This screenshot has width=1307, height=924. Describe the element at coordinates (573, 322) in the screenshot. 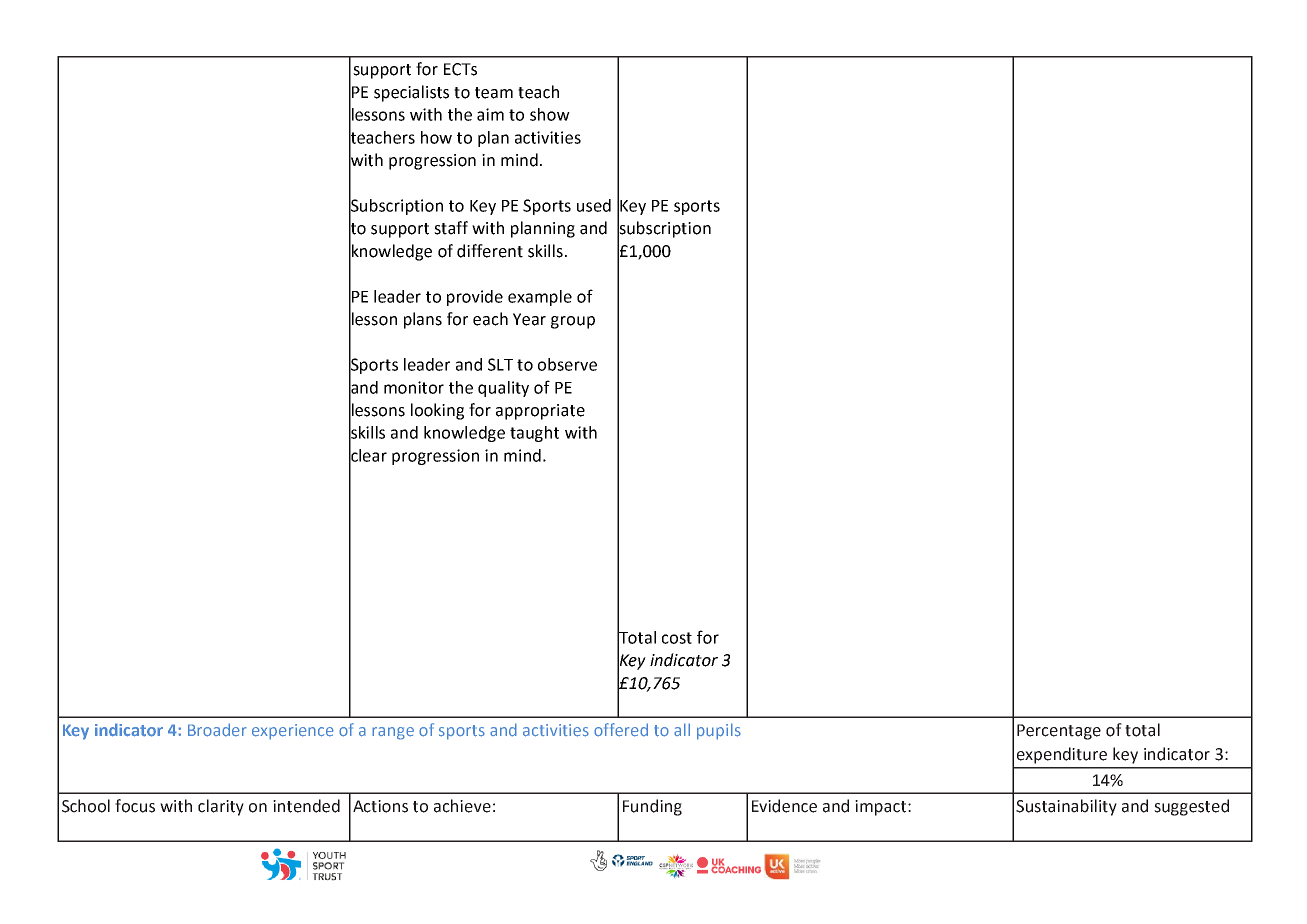

I see `group` at that location.
